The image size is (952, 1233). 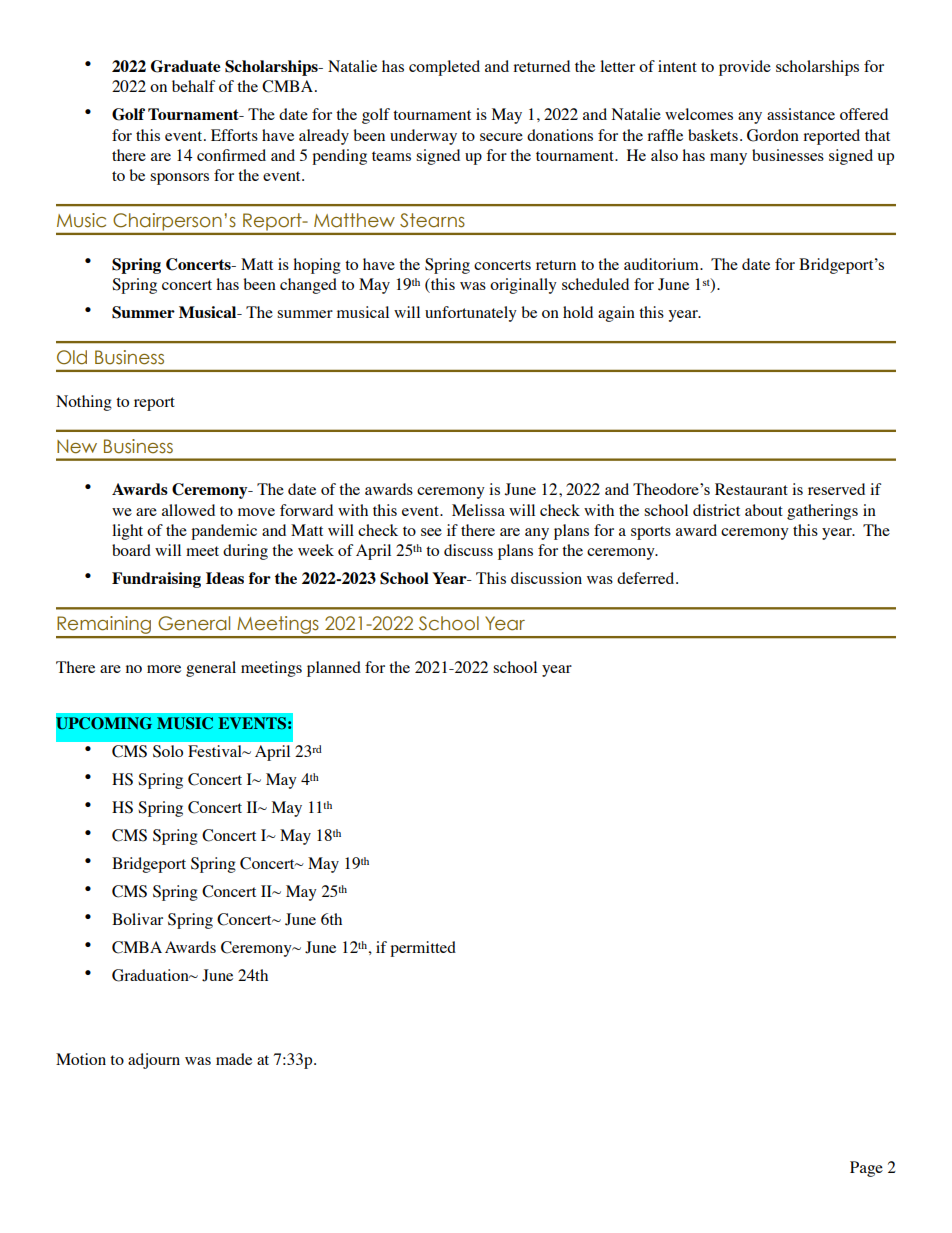 I want to click on made, so click(x=234, y=1059).
